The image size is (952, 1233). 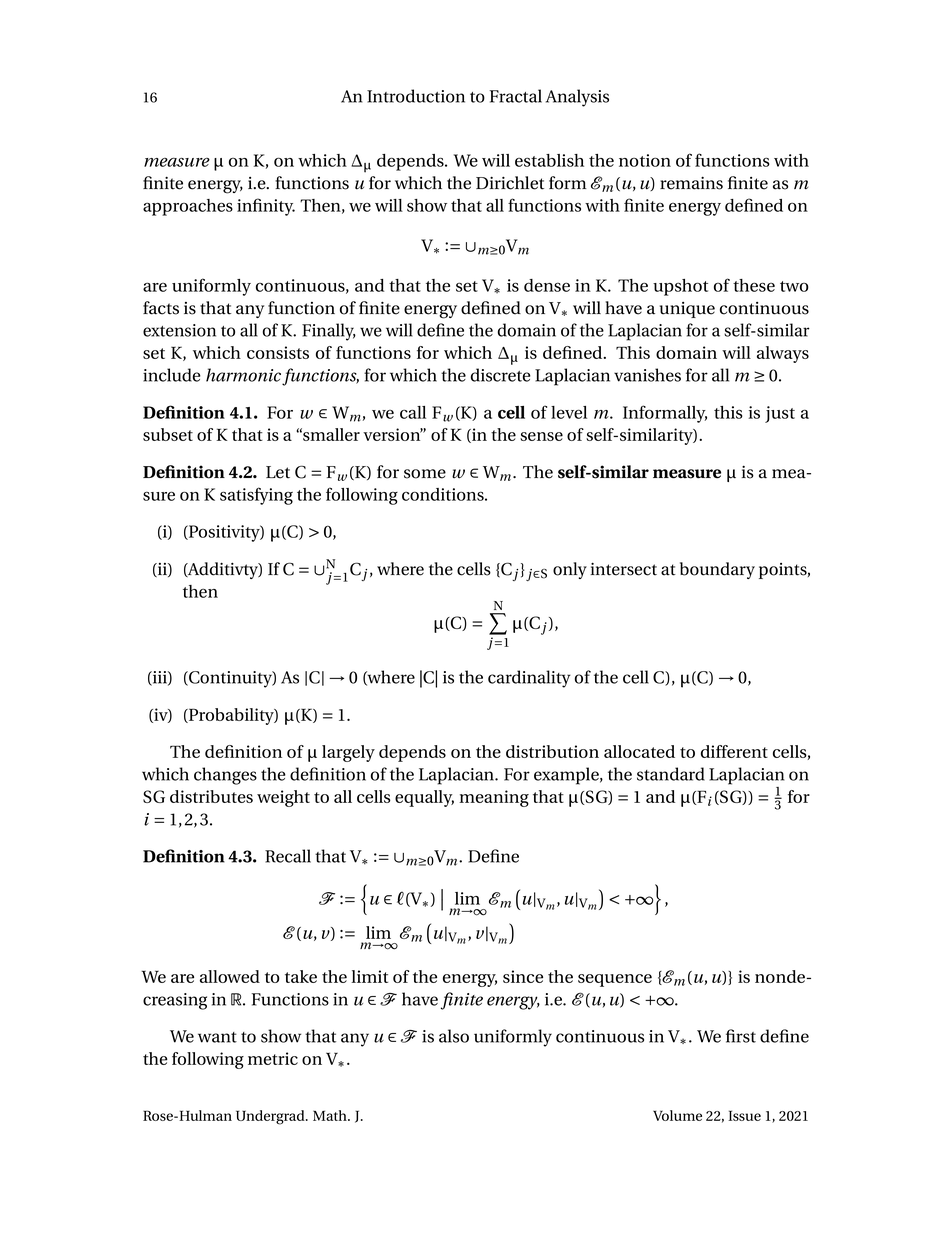 I want to click on changes, so click(x=225, y=776).
